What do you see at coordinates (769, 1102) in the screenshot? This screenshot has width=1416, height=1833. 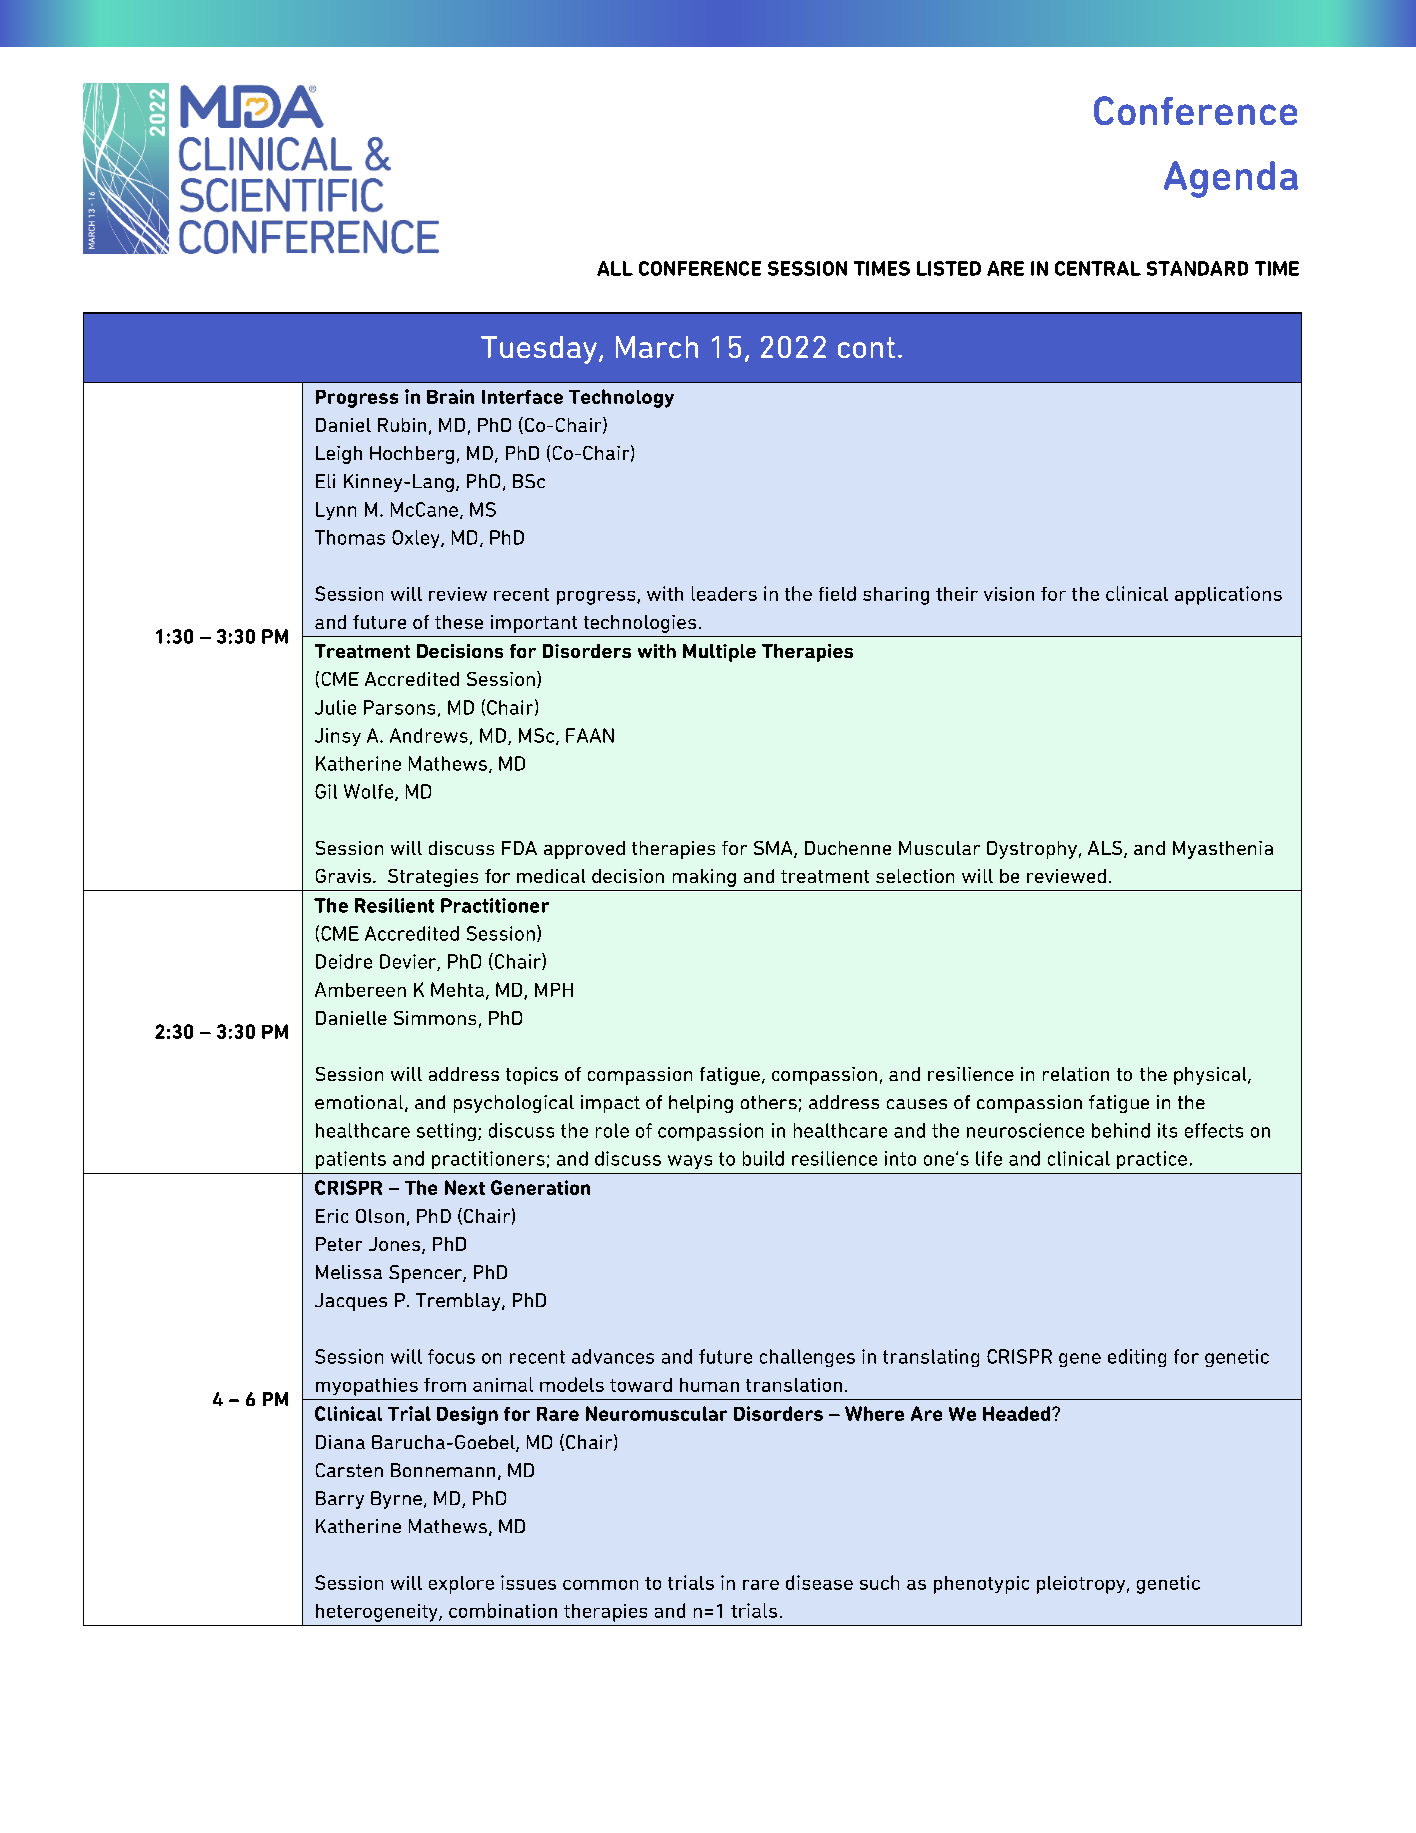 I see `others` at bounding box center [769, 1102].
